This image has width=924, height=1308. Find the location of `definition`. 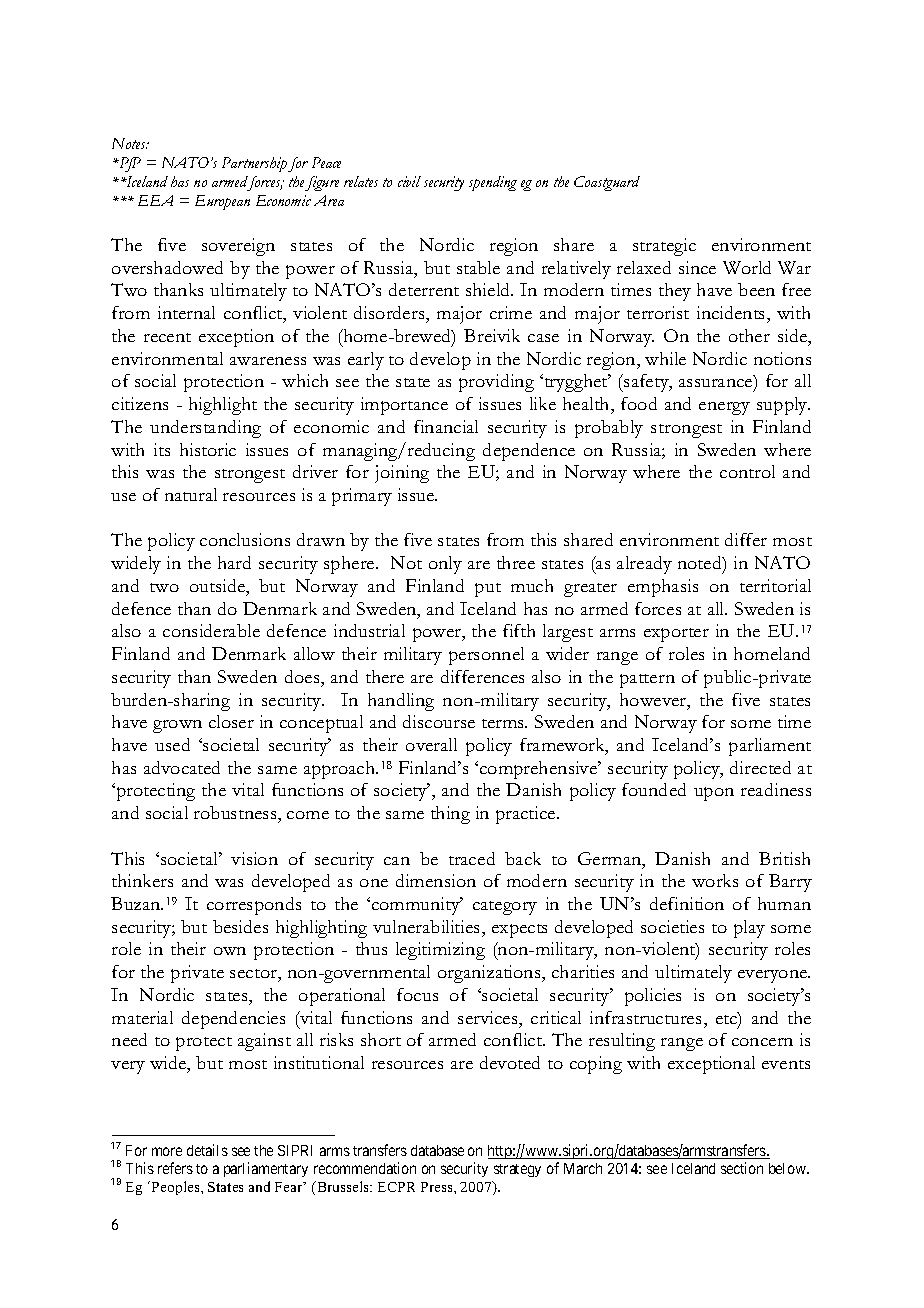

definition is located at coordinates (687, 903).
